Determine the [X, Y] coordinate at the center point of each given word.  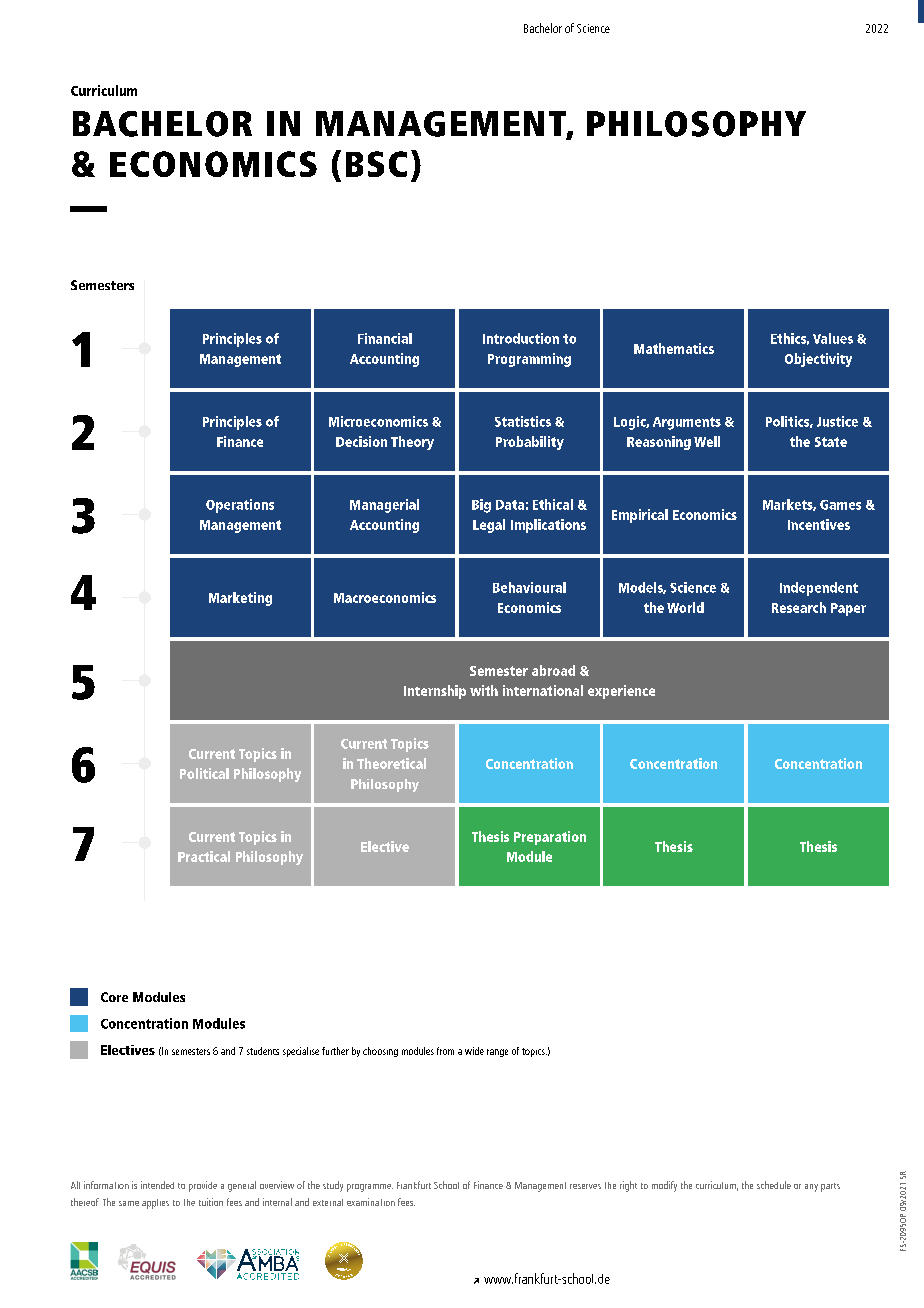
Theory [412, 443]
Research [799, 607]
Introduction [521, 338]
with [484, 690]
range [497, 1053]
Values [833, 338]
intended [157, 1185]
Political [204, 773]
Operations [240, 506]
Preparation [550, 838]
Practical [204, 856]
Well [707, 441]
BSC [376, 164]
